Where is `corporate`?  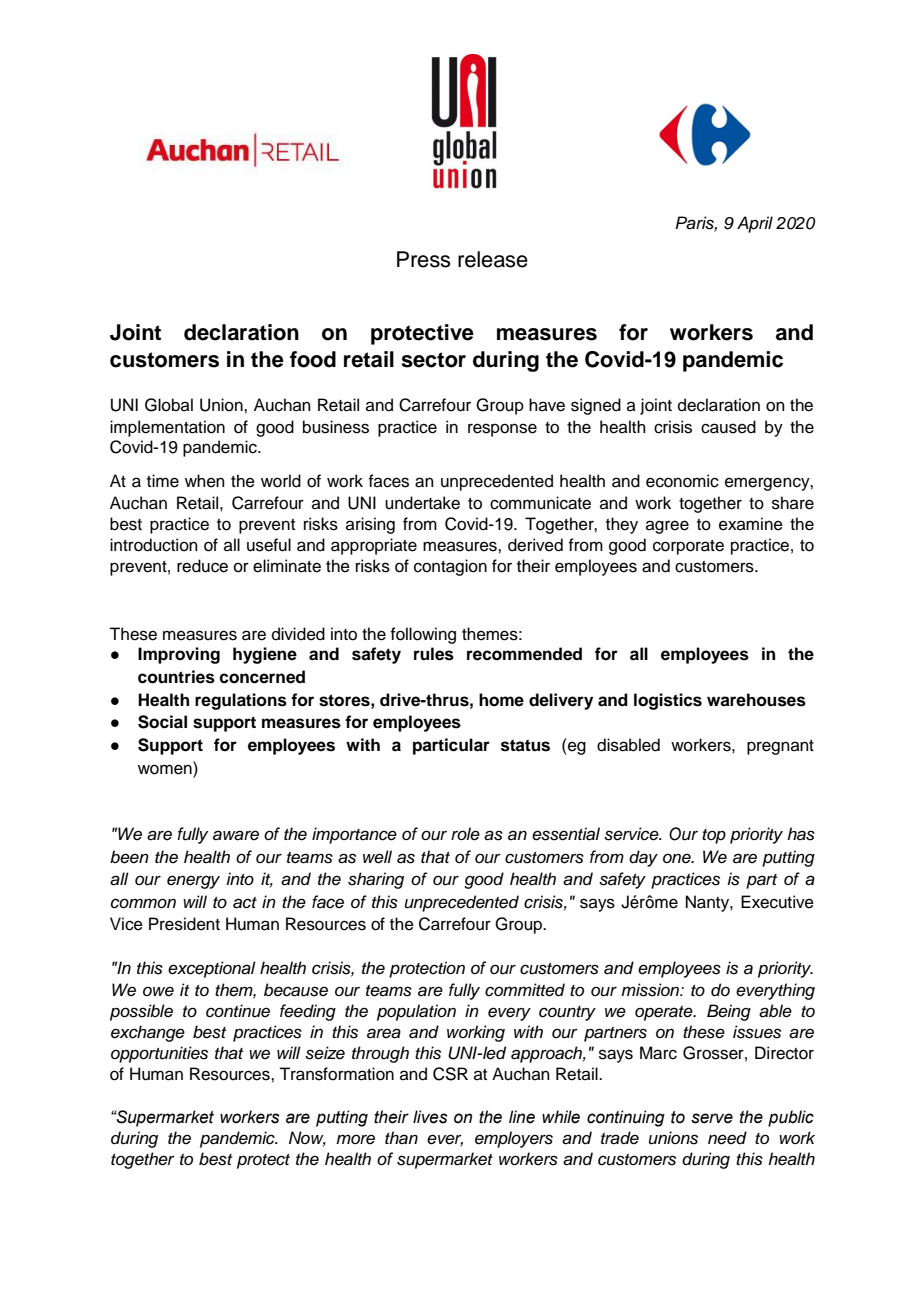 corporate is located at coordinates (688, 547).
